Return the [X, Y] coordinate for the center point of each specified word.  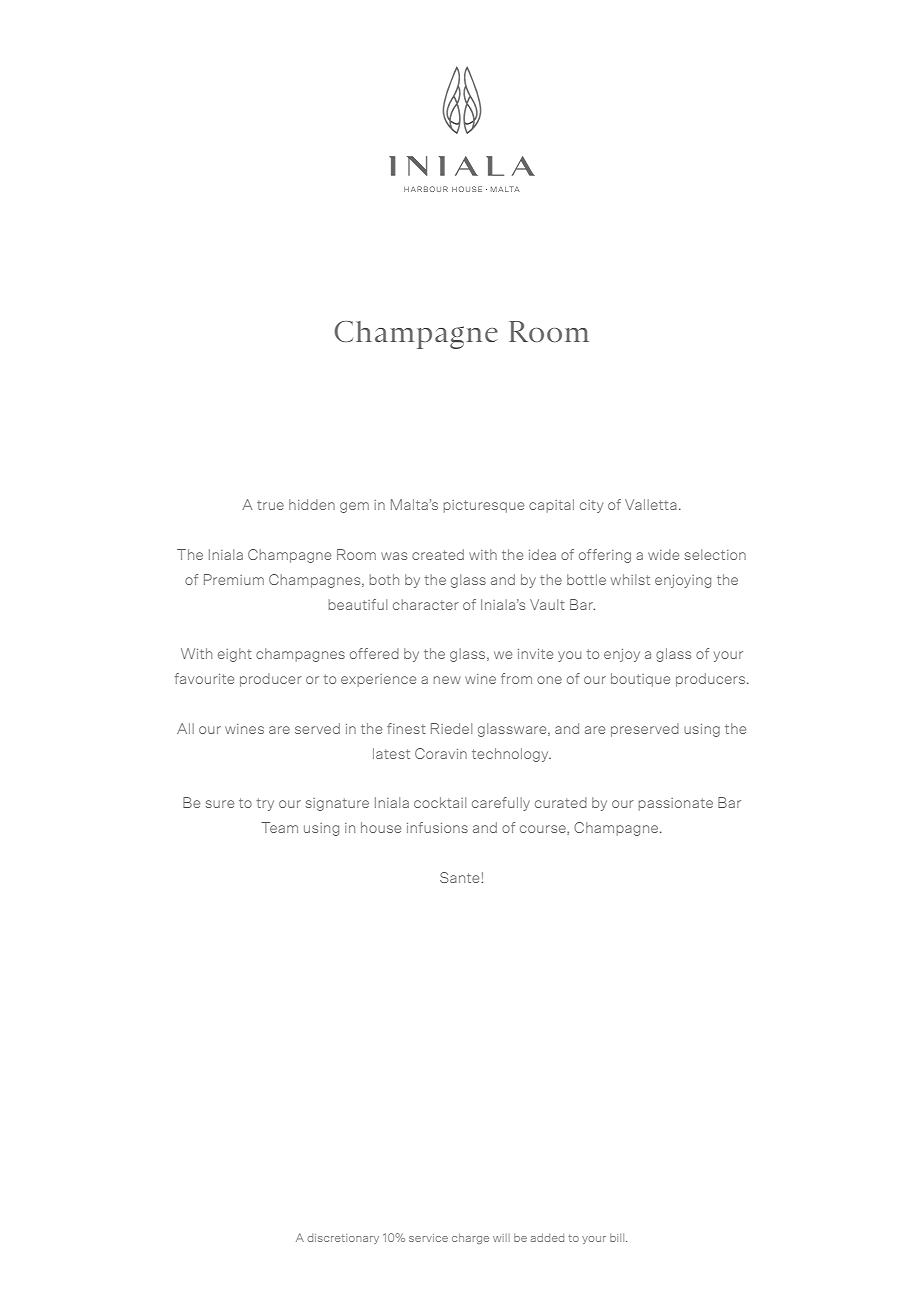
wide [663, 554]
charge [470, 1238]
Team [279, 827]
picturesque [484, 506]
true [270, 505]
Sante [461, 877]
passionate [676, 804]
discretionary [343, 1239]
